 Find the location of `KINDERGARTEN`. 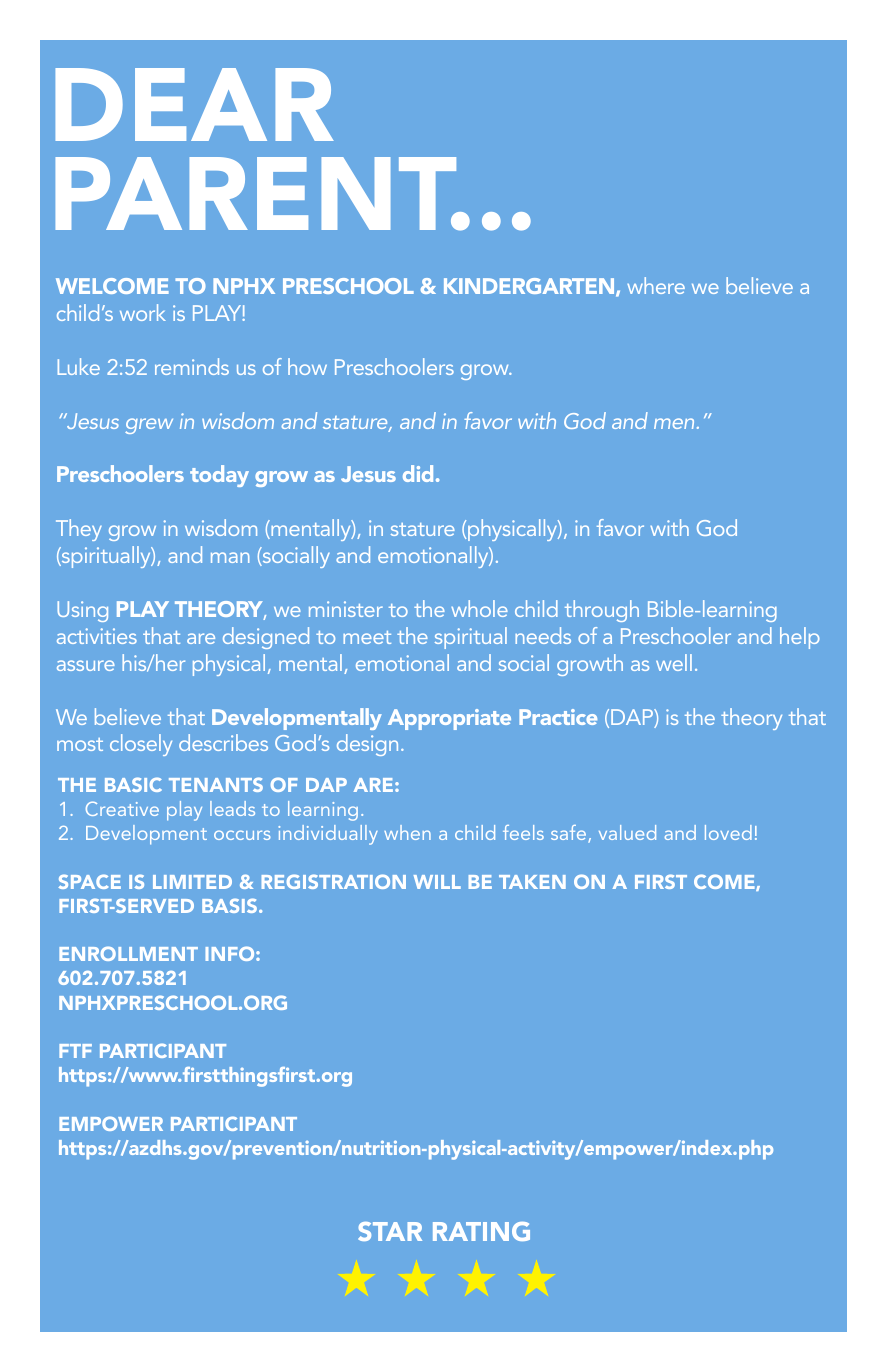

KINDERGARTEN is located at coordinates (530, 287).
